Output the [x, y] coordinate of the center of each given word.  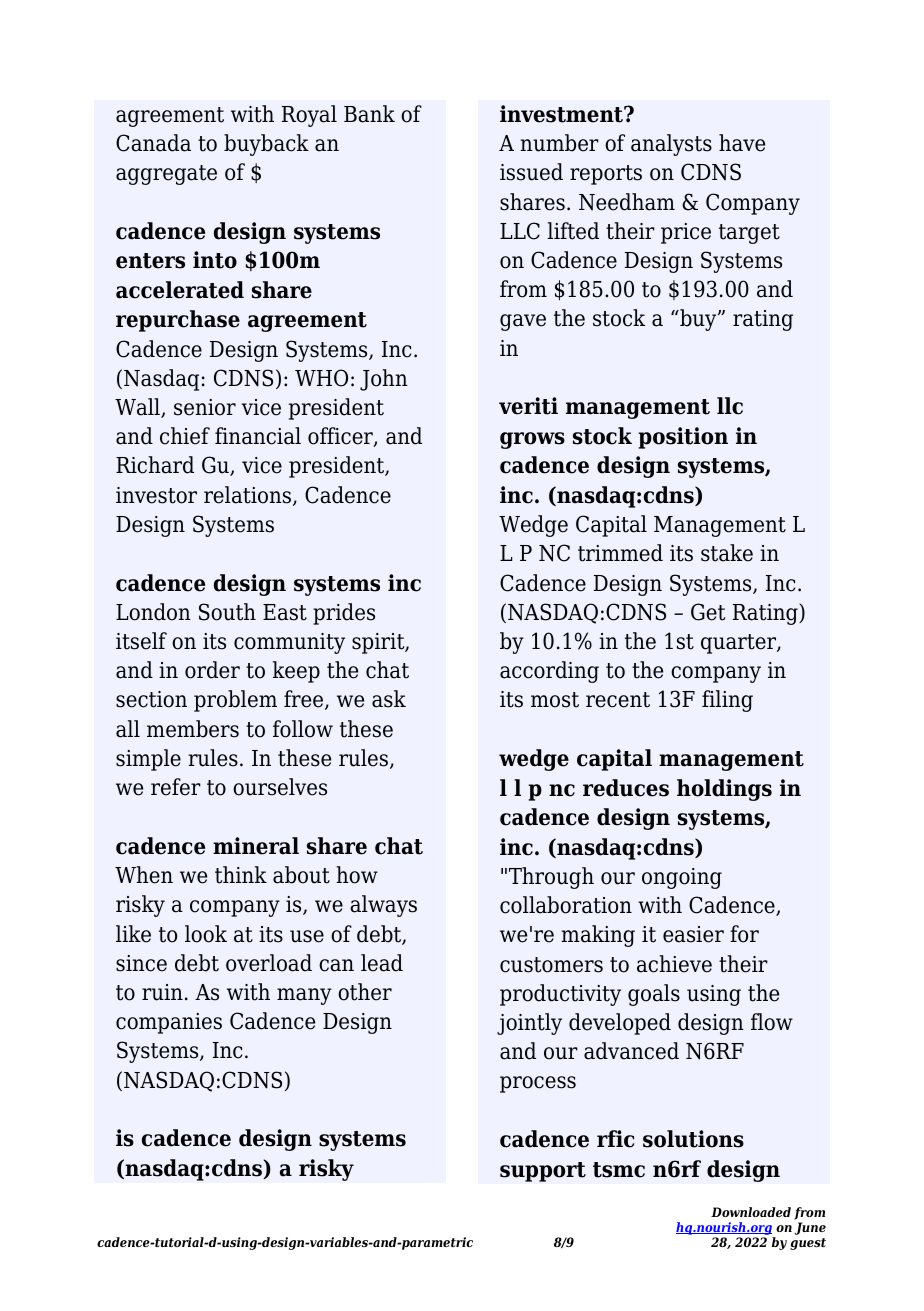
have [742, 143]
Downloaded [751, 1212]
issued [531, 172]
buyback [266, 145]
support [543, 1172]
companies [169, 1023]
